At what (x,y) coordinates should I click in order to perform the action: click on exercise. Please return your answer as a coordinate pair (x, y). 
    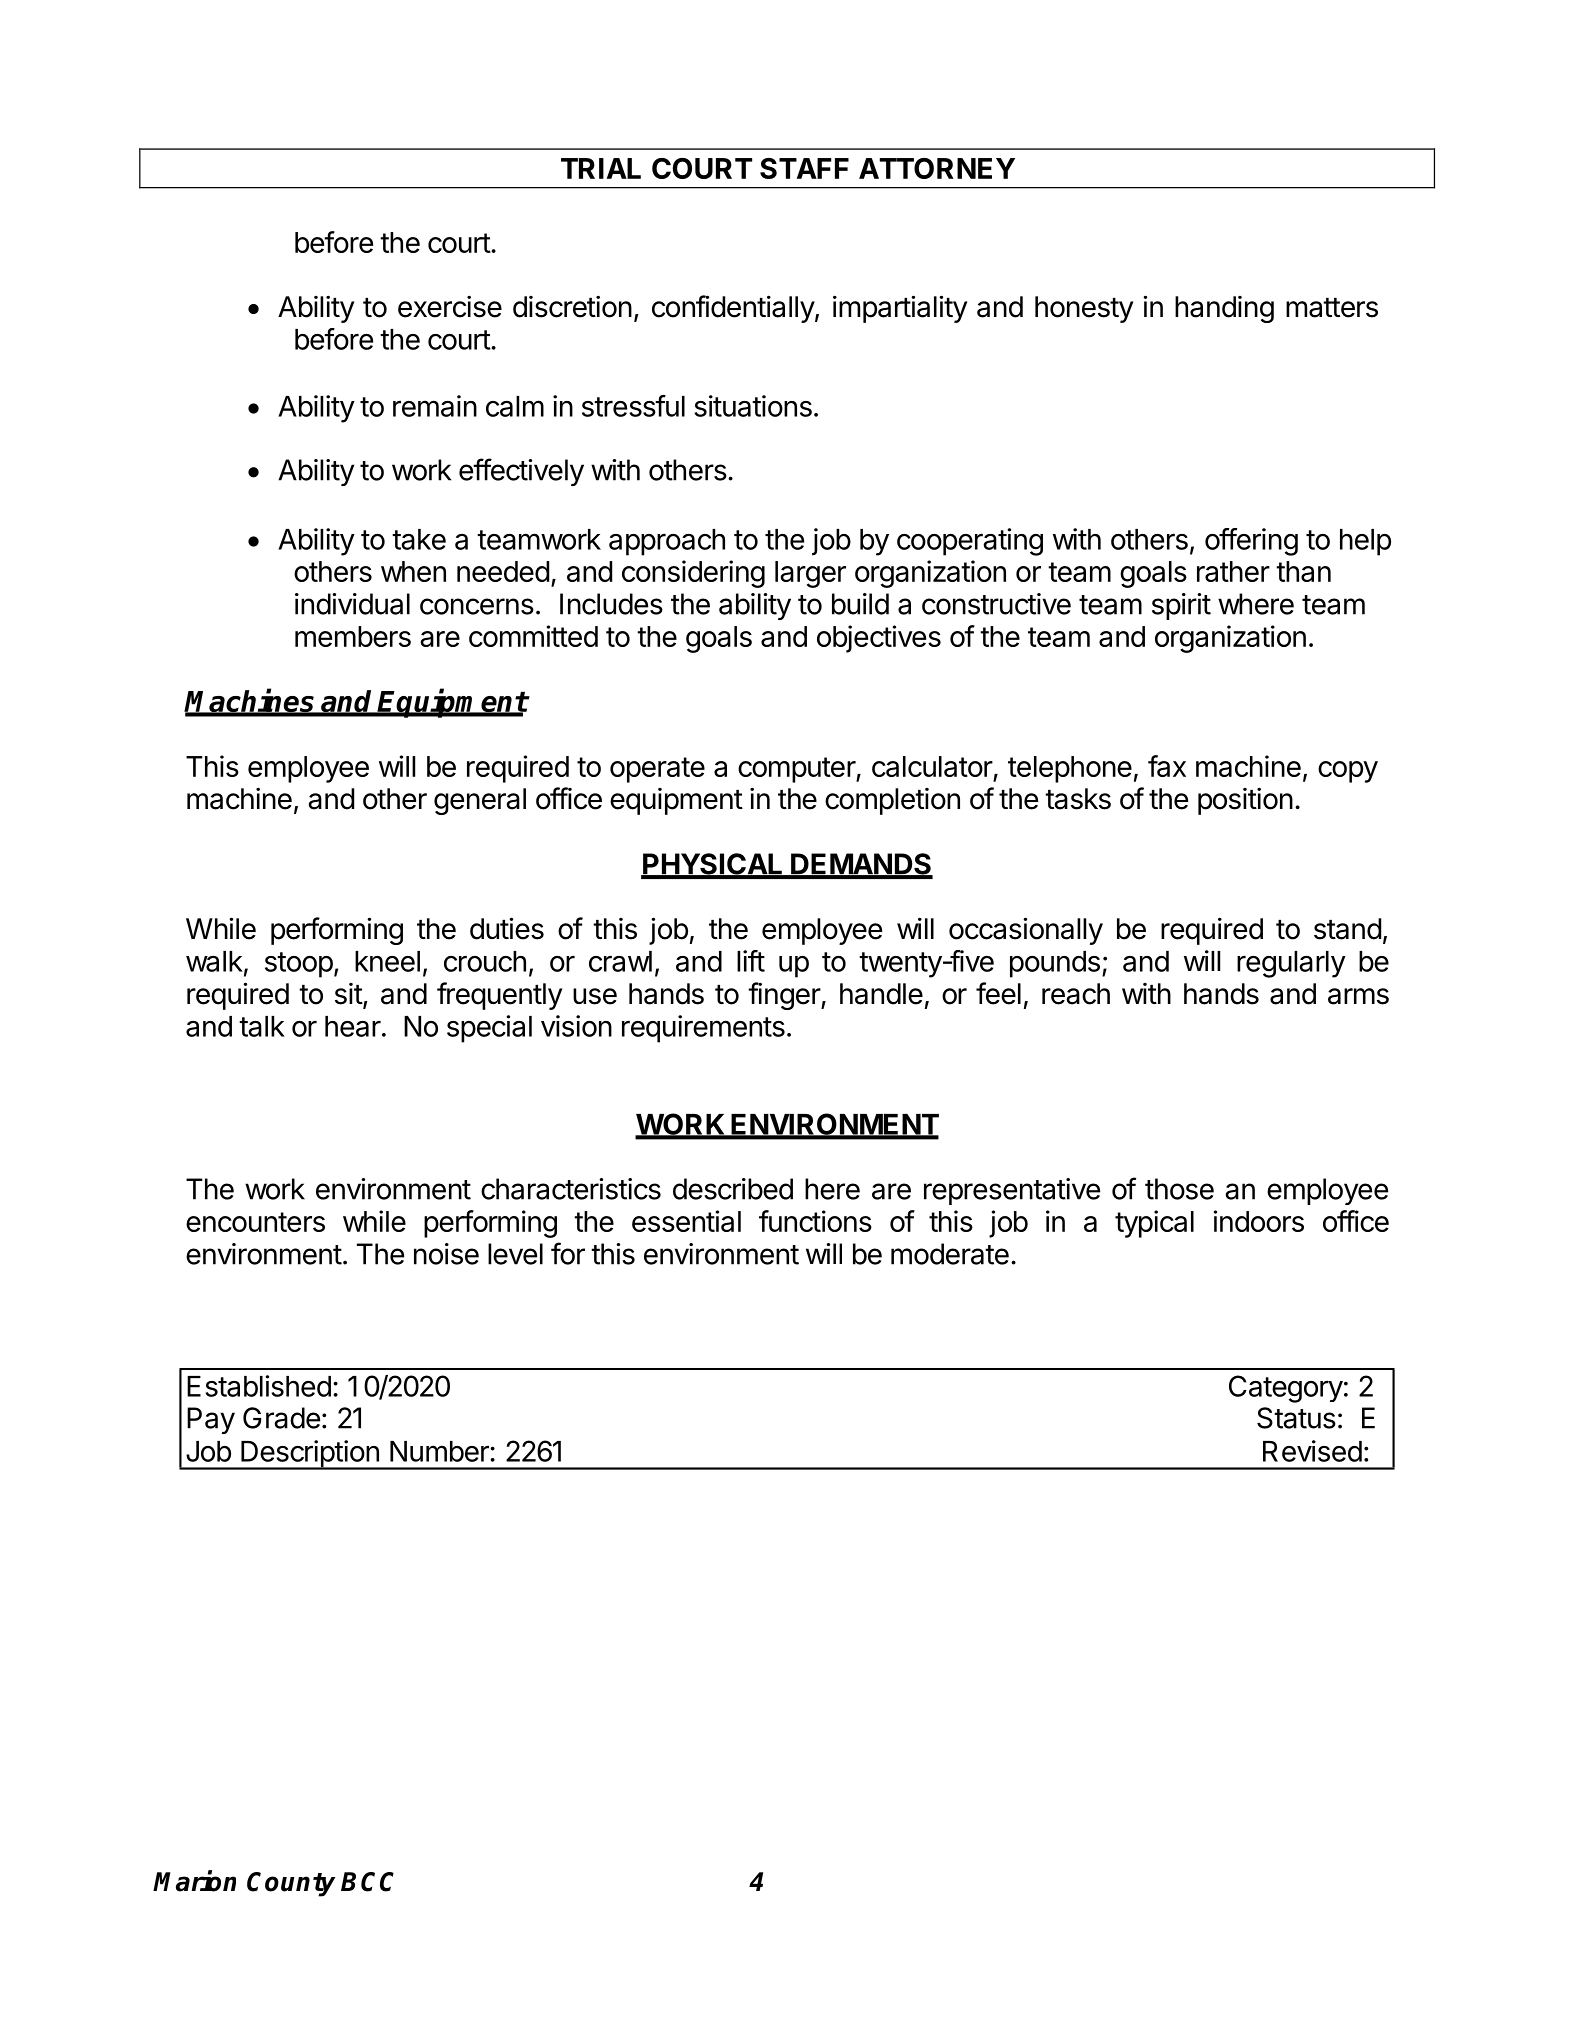
    Looking at the image, I should click on (450, 306).
